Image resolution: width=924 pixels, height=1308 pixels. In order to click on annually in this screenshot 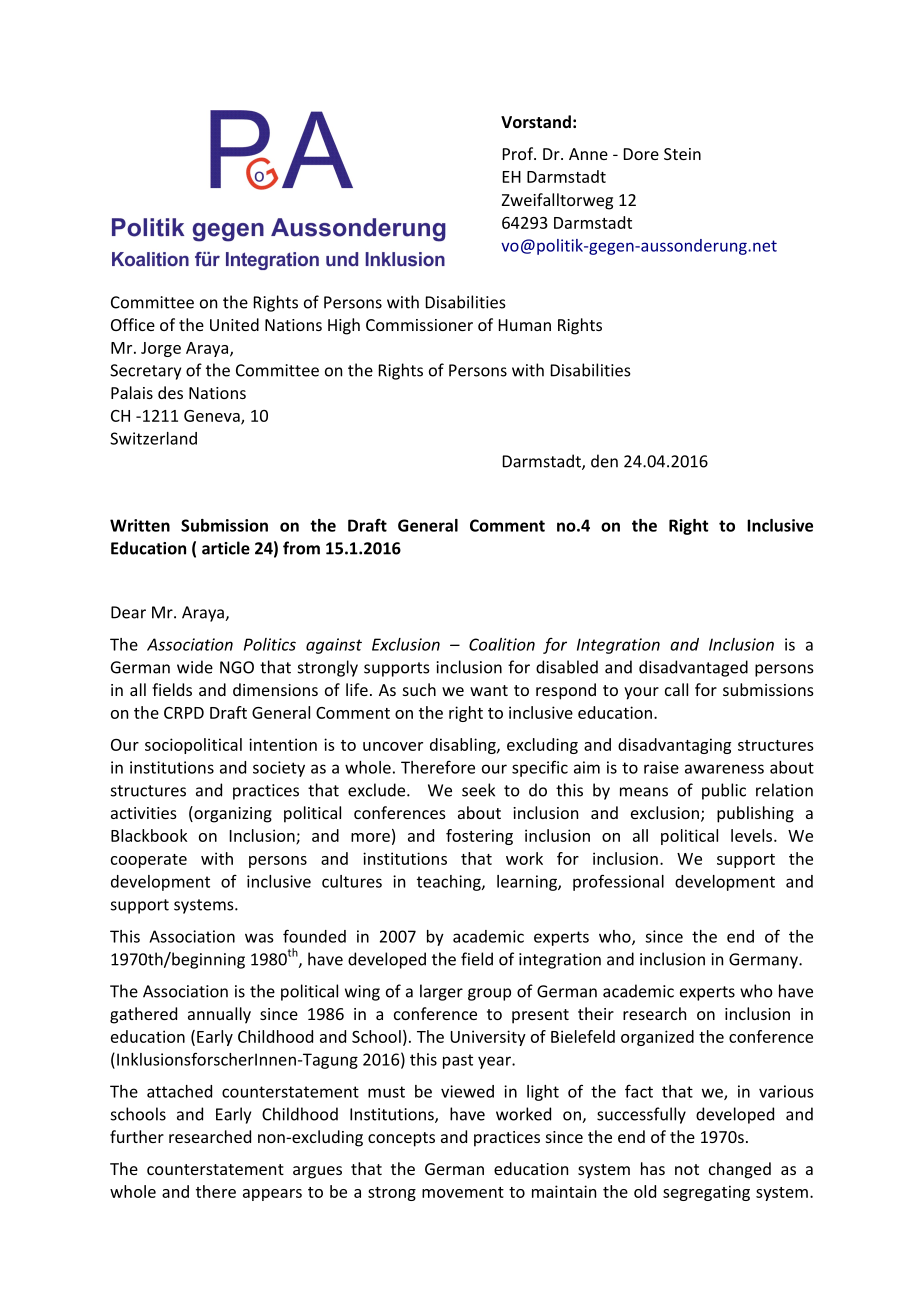, I will do `click(219, 1015)`.
